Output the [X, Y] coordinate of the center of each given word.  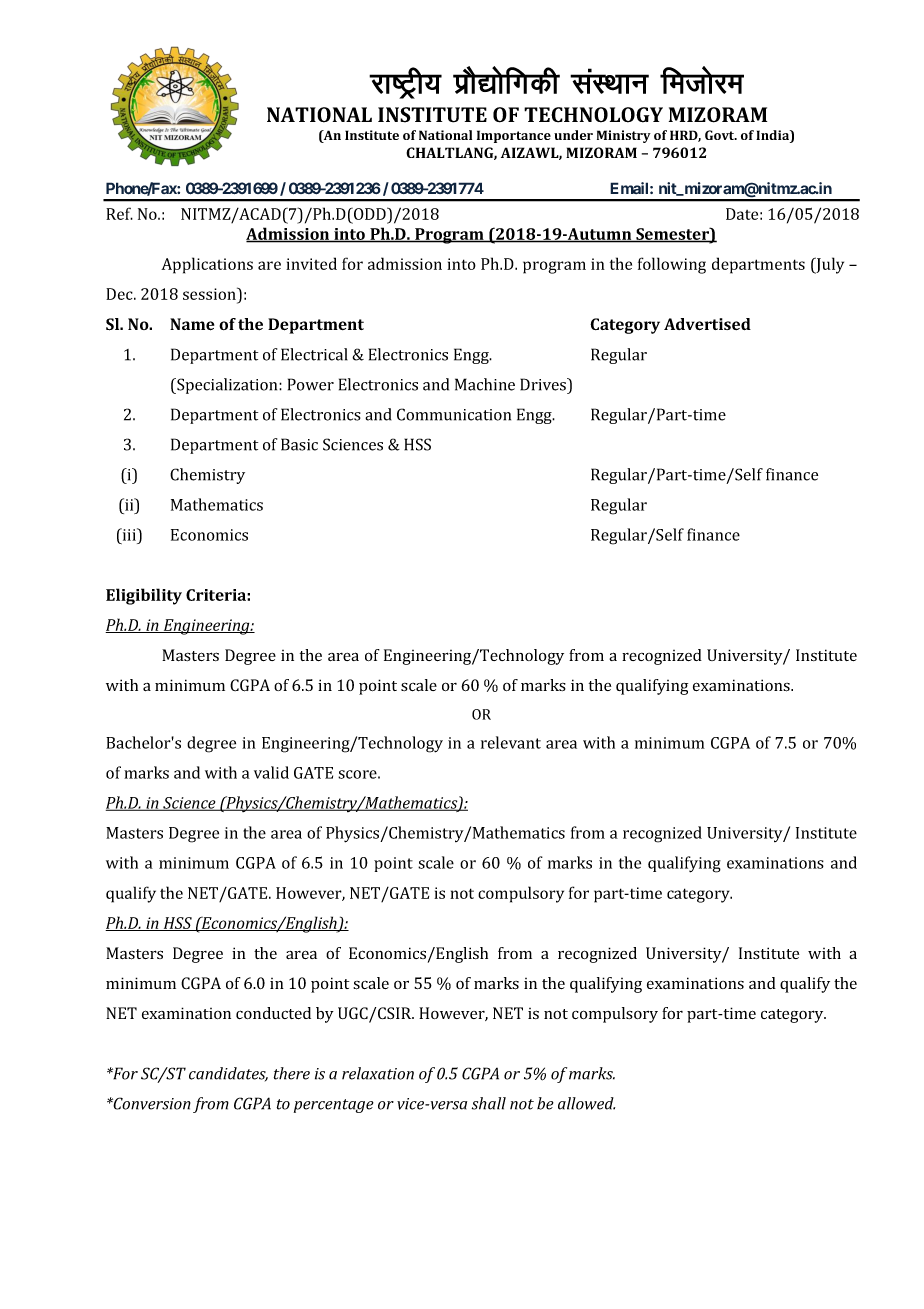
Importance [514, 136]
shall [489, 1103]
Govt [721, 135]
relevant [511, 742]
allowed [586, 1103]
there [292, 1073]
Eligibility [144, 596]
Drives [544, 384]
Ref [119, 213]
